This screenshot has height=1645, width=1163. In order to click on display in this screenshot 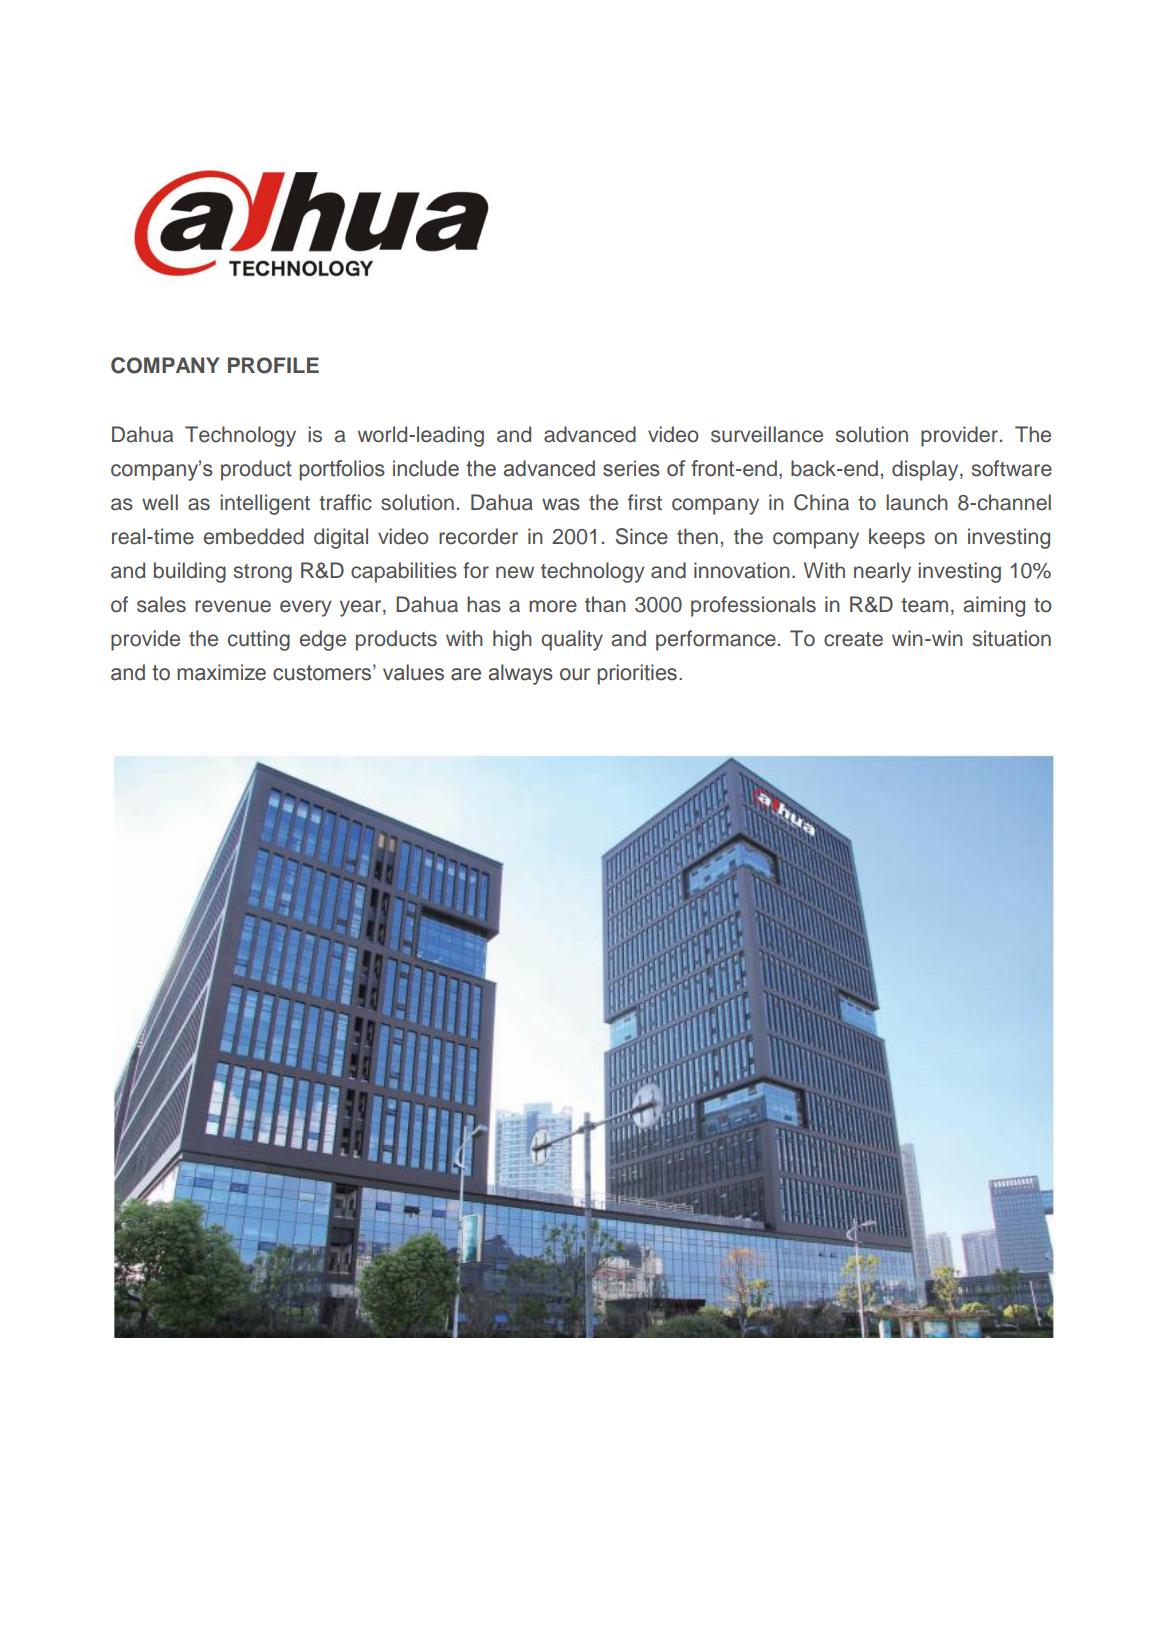, I will do `click(926, 470)`.
